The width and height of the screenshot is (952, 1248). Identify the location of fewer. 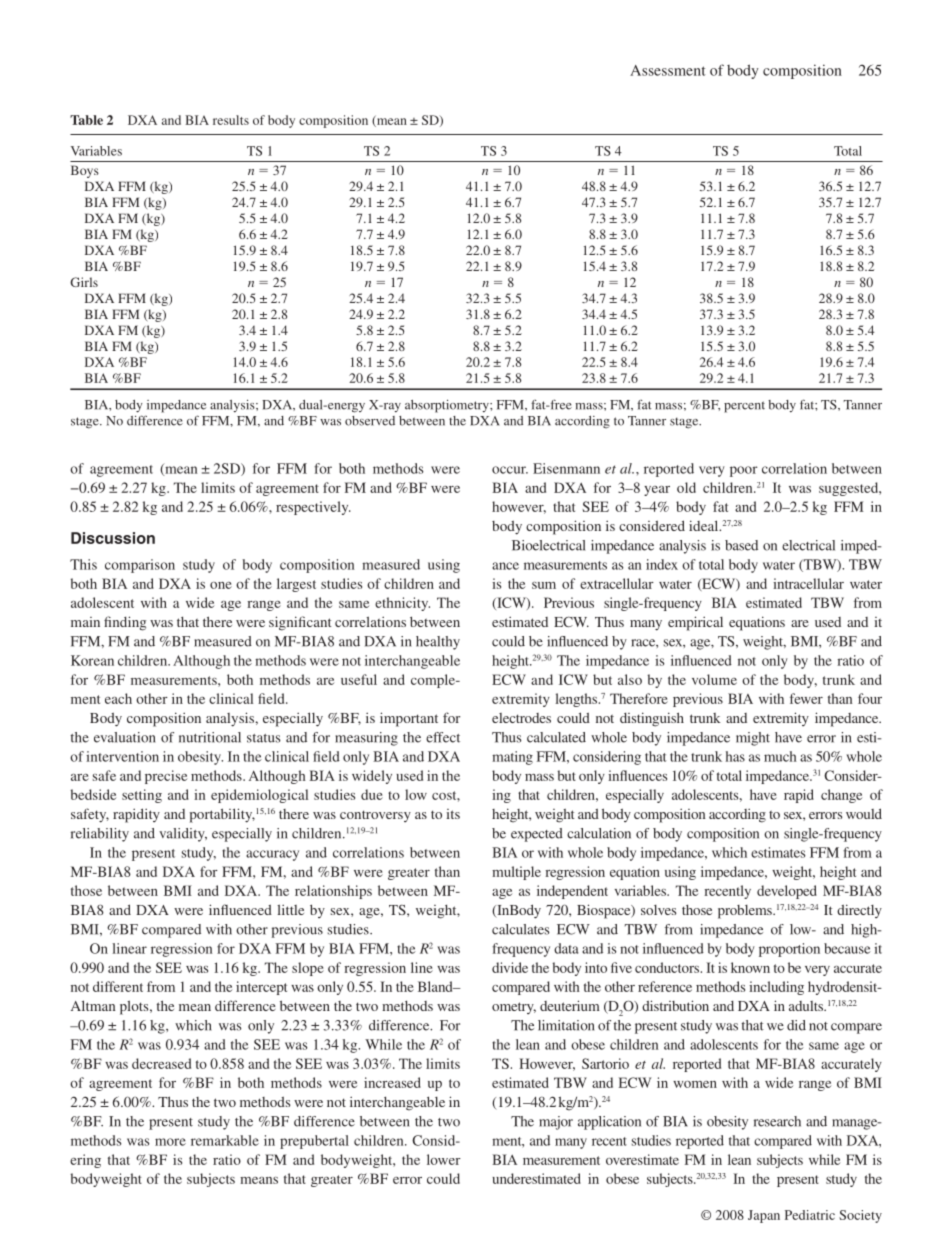
(806, 698).
